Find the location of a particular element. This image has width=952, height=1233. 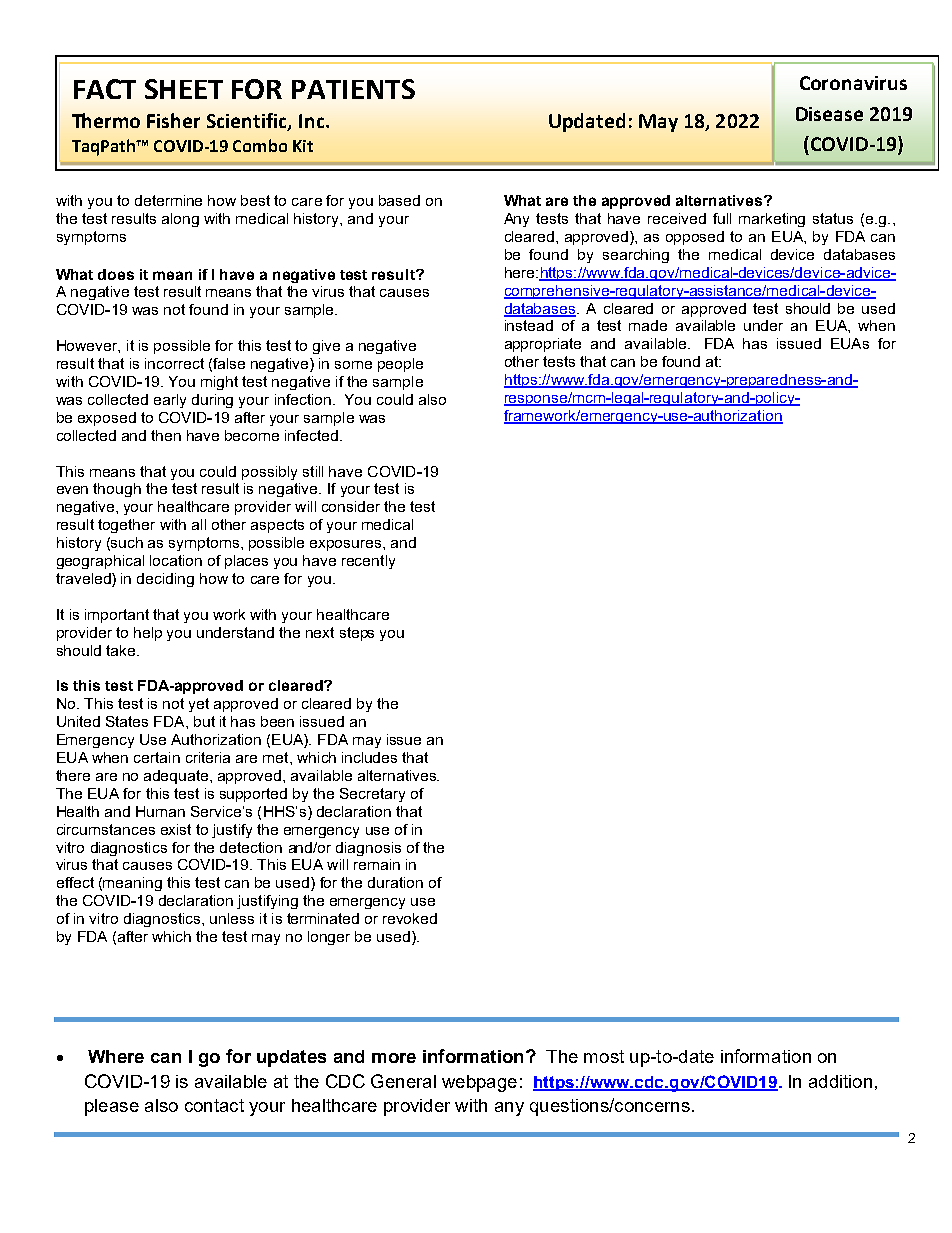

webpage is located at coordinates (479, 1083).
